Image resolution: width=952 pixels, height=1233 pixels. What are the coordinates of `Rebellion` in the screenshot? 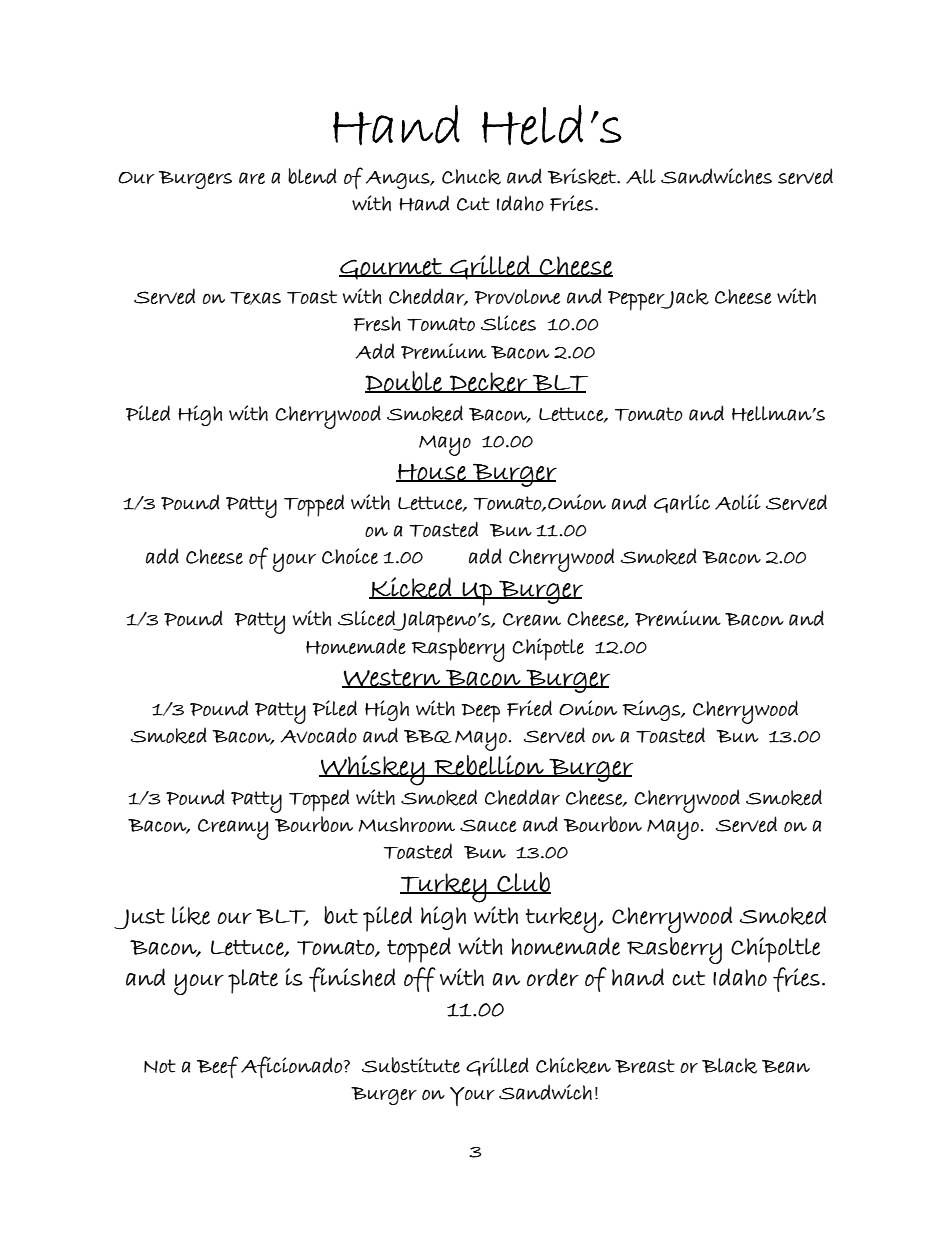 It's located at (489, 766).
